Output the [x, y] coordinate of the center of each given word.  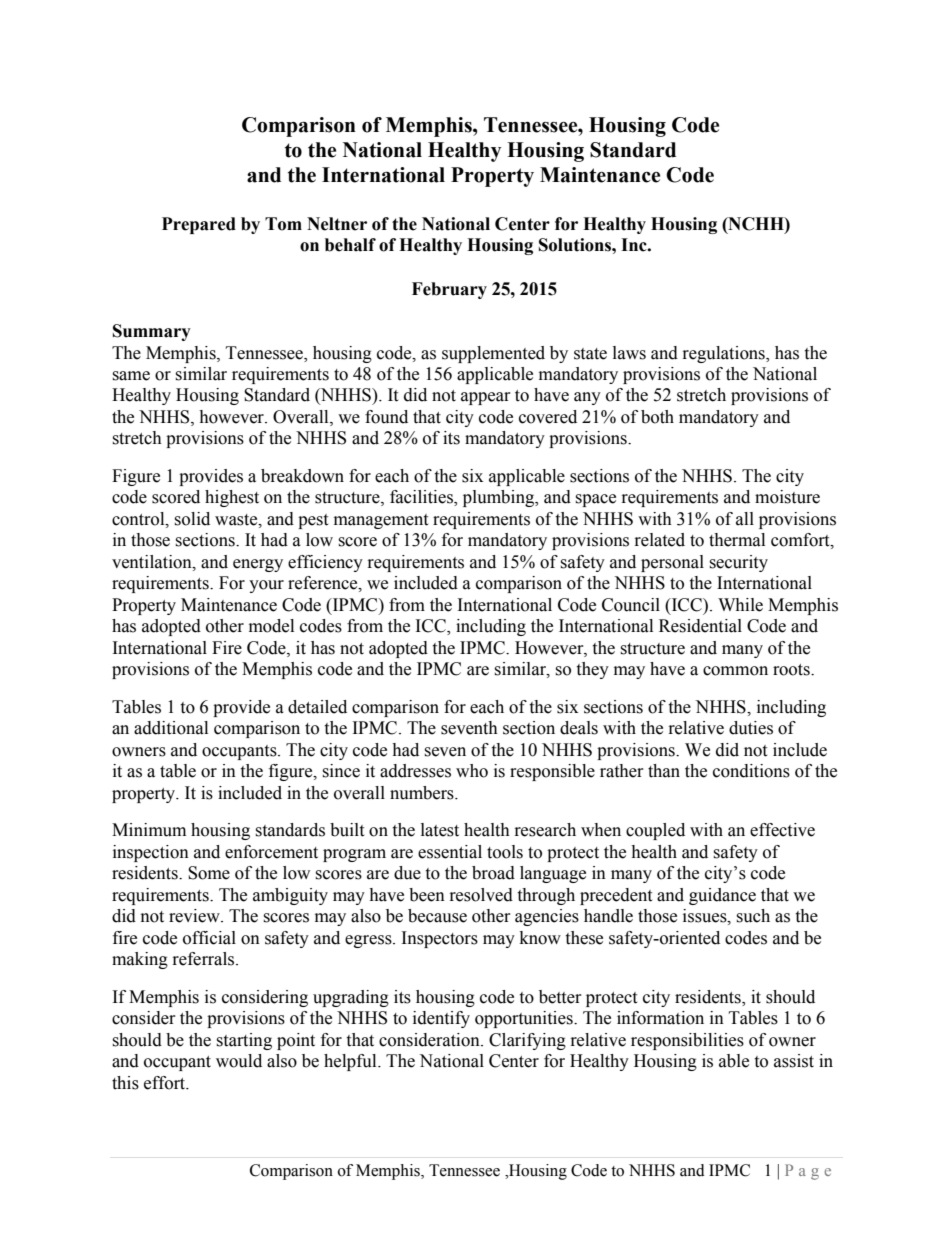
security [738, 563]
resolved [481, 895]
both [657, 417]
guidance [722, 896]
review [195, 916]
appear [486, 398]
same [131, 376]
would [239, 1061]
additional [171, 728]
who [472, 771]
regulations [725, 354]
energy [258, 565]
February [449, 290]
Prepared [199, 225]
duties [751, 728]
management [381, 521]
